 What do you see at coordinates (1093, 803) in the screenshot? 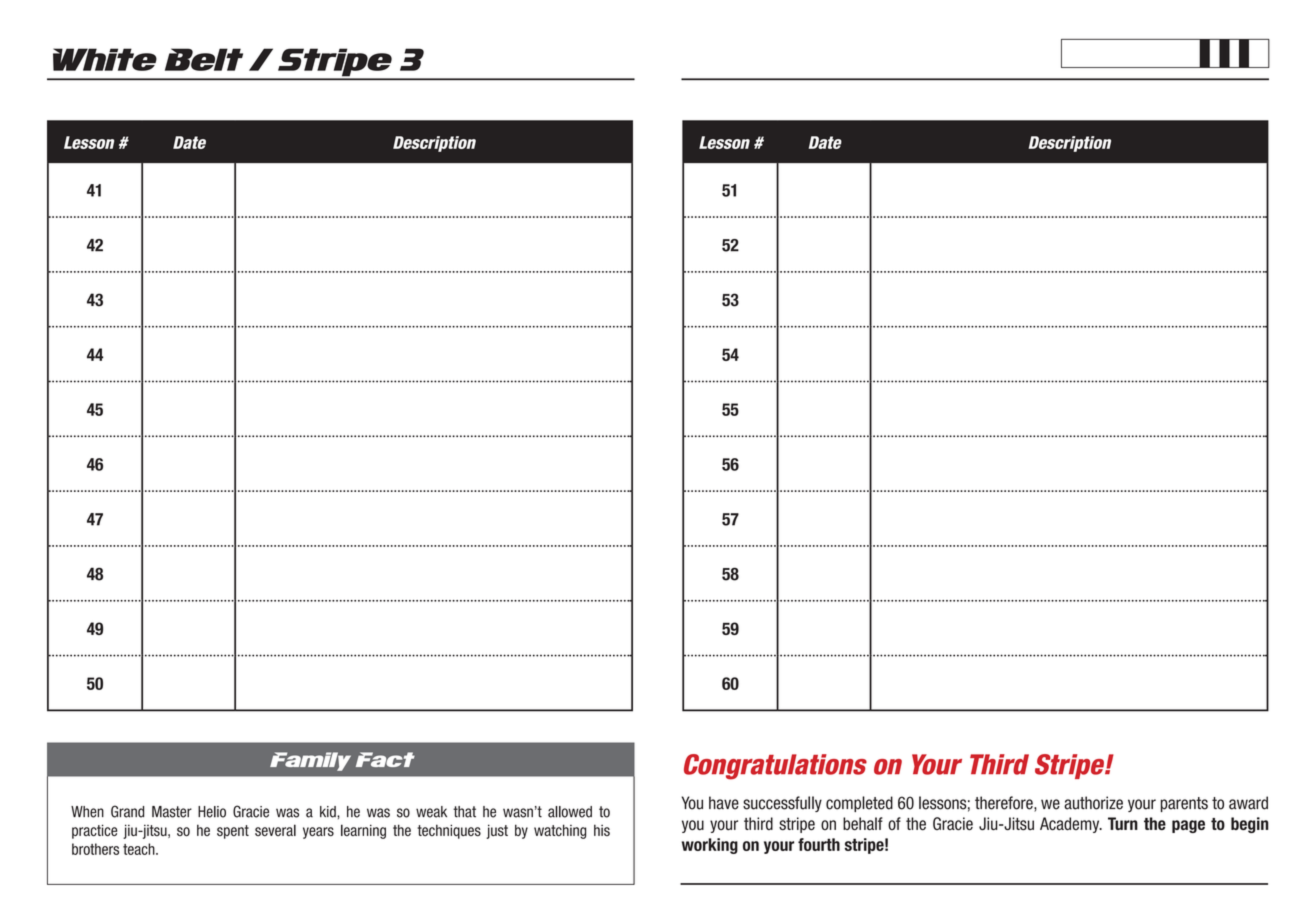
I see `authorize` at bounding box center [1093, 803].
